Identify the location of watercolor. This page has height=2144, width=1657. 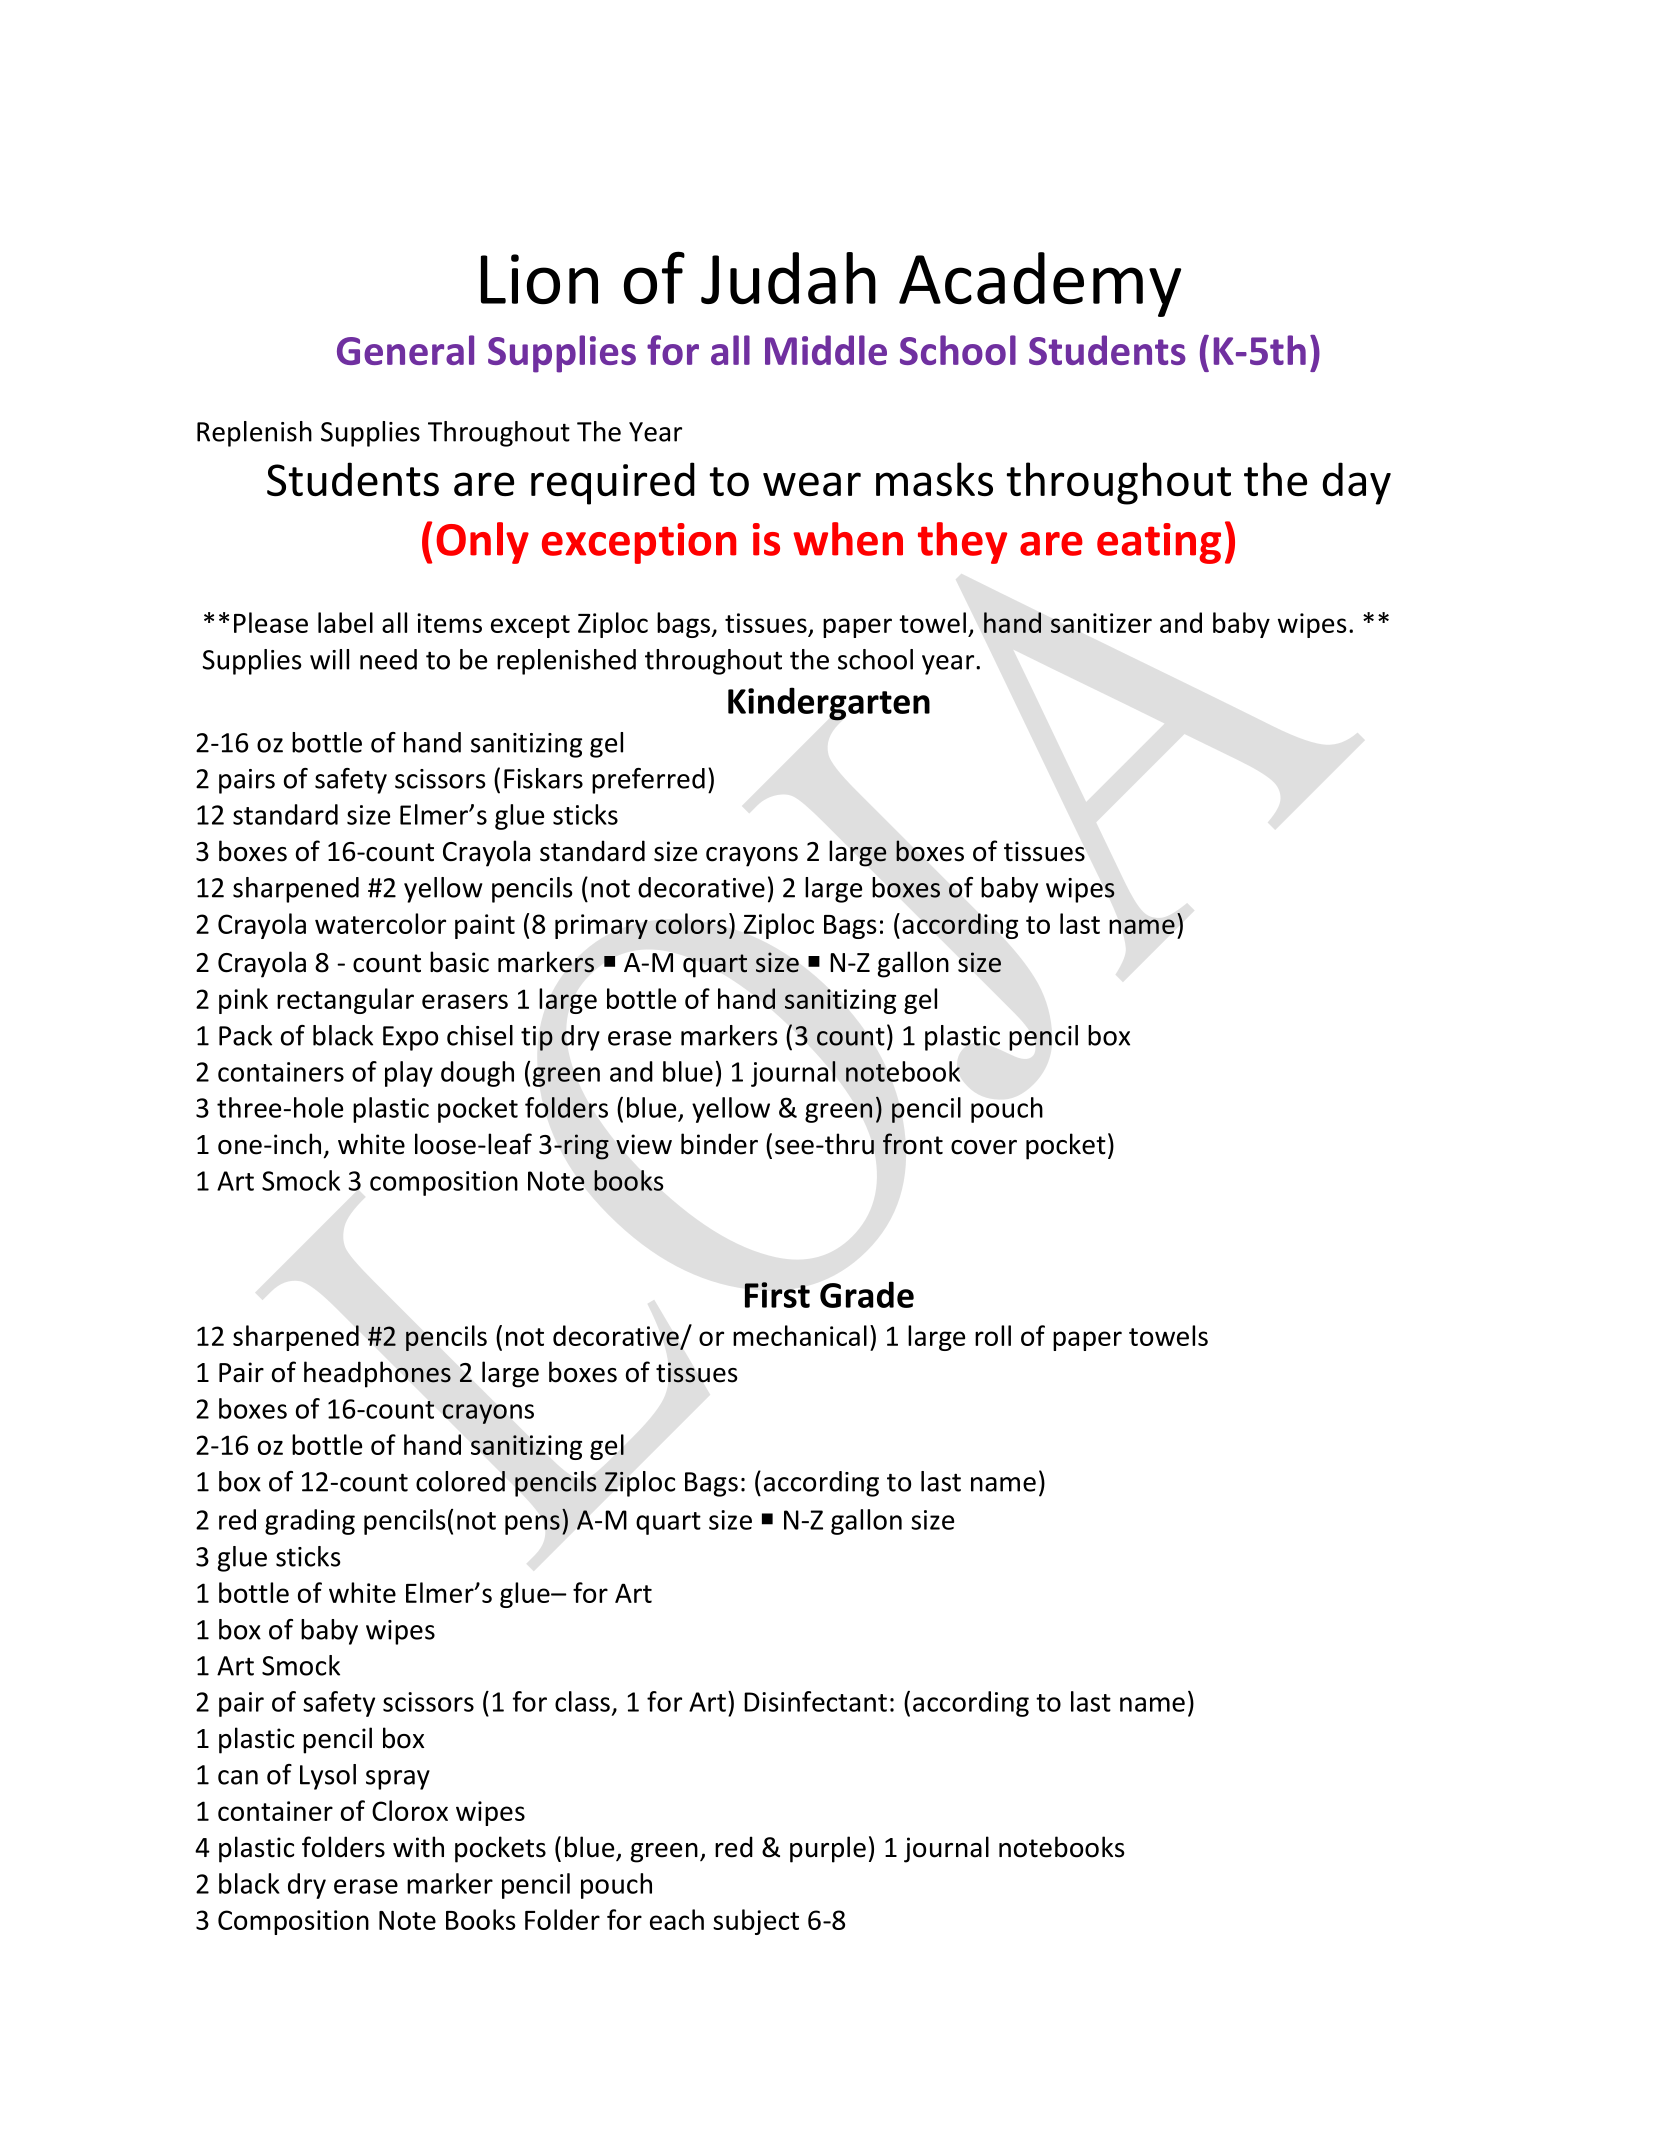
(380, 923).
